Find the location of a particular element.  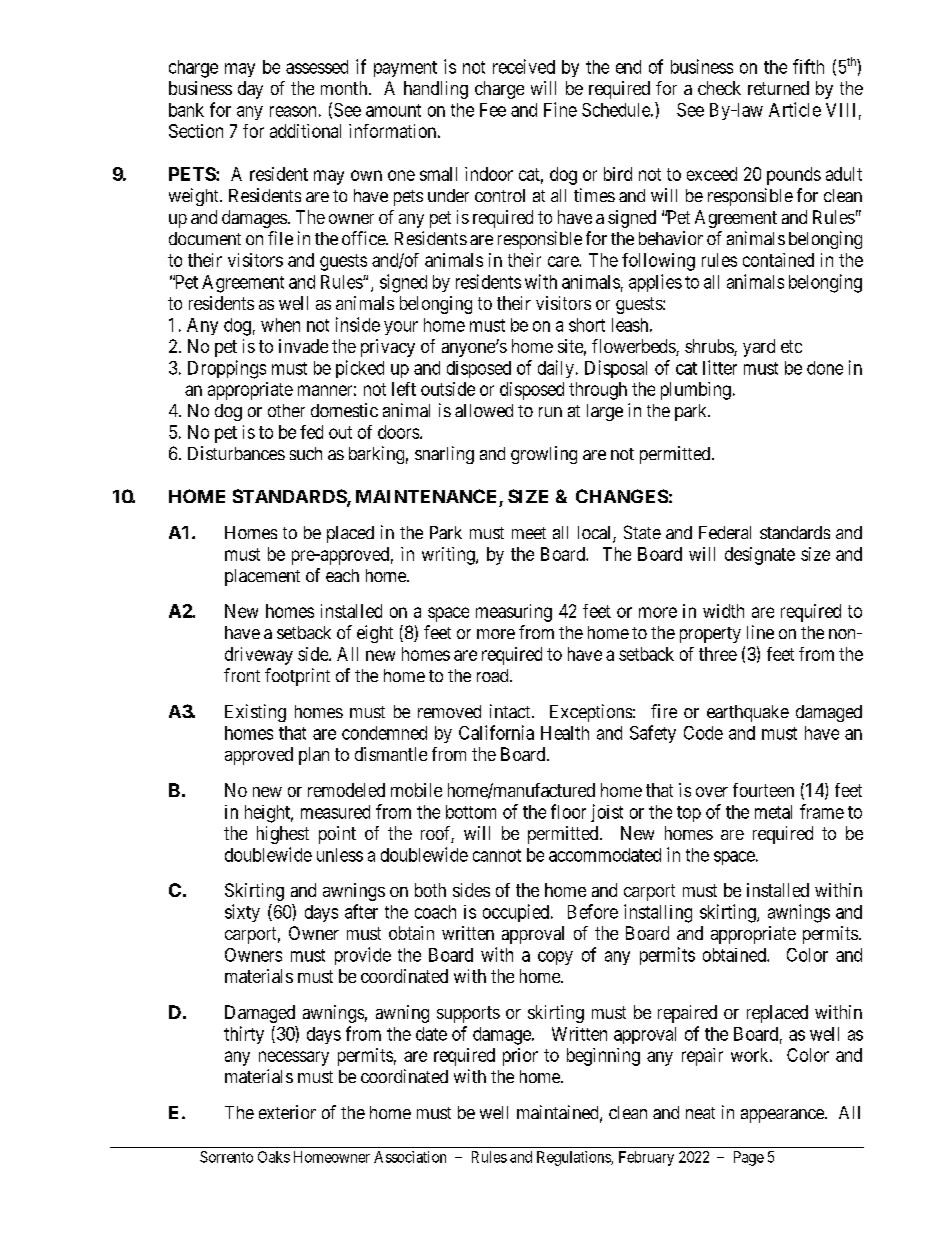

received is located at coordinates (524, 66).
